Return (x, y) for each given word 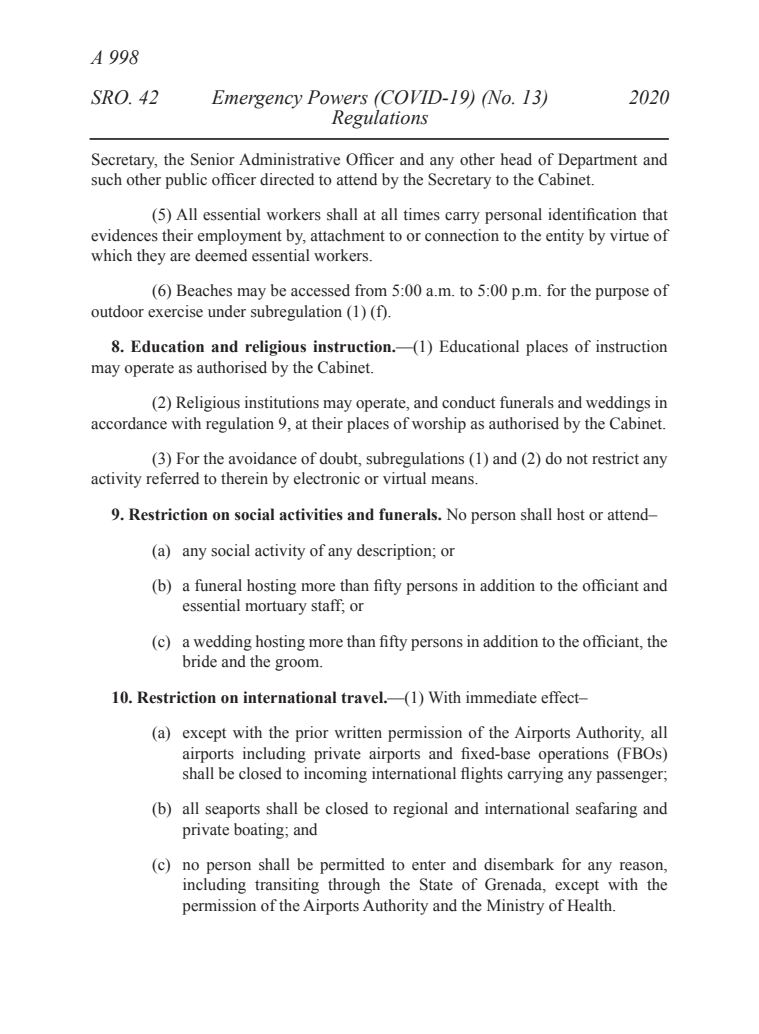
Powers (337, 97)
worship (439, 425)
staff (328, 606)
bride (200, 661)
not (577, 459)
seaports (232, 811)
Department (597, 161)
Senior (213, 159)
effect (561, 697)
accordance (129, 423)
